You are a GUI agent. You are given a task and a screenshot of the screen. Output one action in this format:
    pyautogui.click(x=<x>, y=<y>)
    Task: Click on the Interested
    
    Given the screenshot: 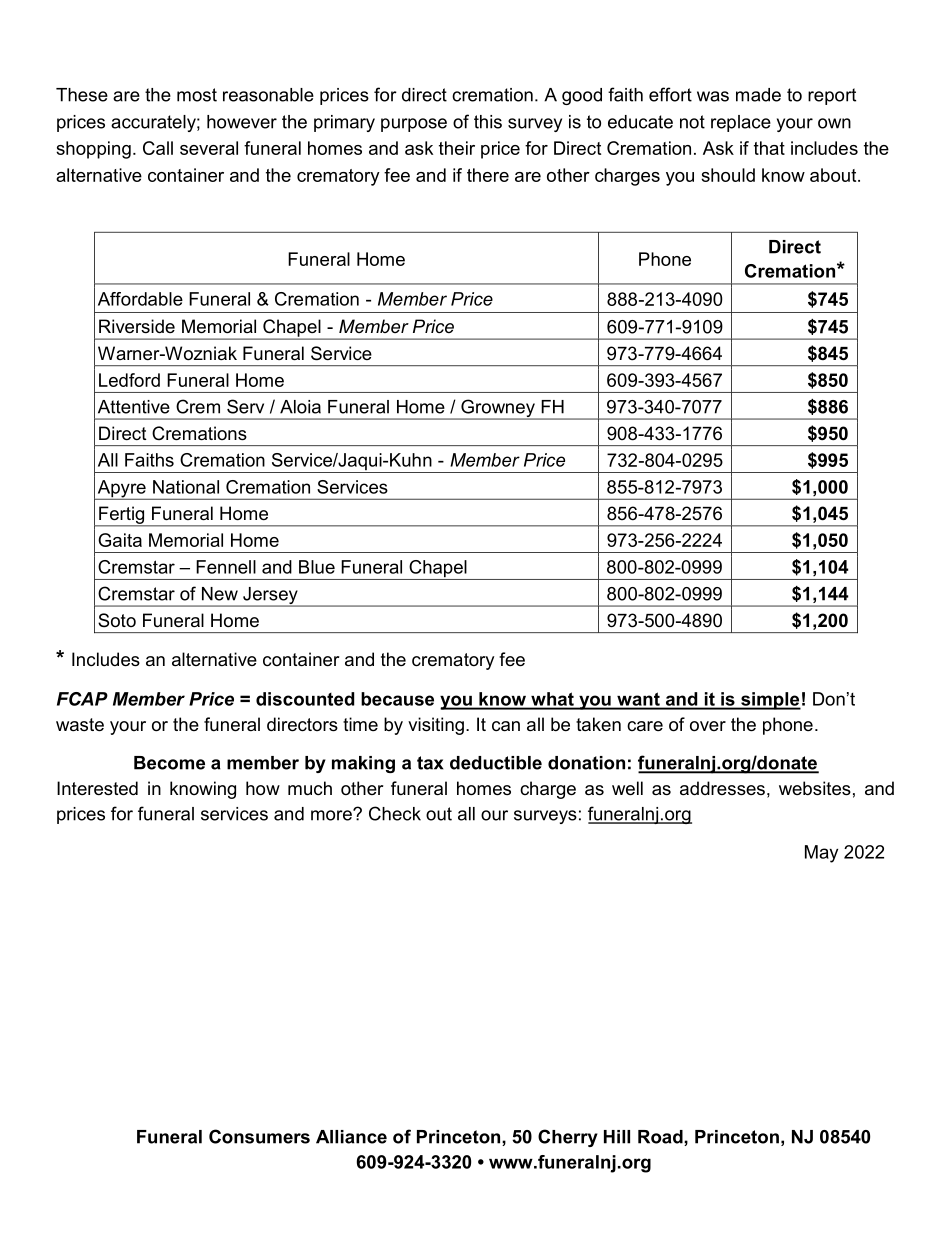 What is the action you would take?
    pyautogui.click(x=97, y=788)
